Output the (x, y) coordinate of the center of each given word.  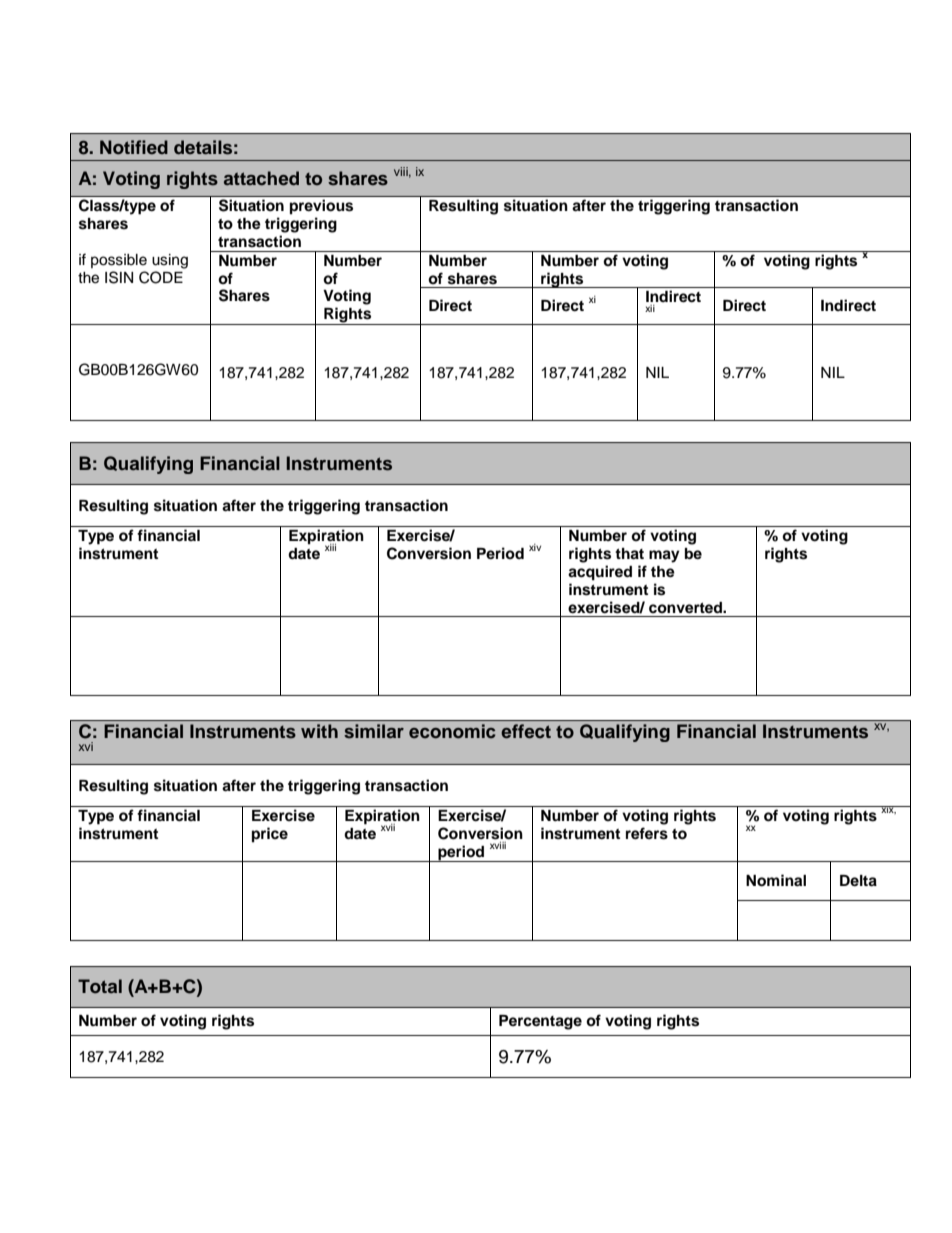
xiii (330, 547)
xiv (535, 547)
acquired (600, 573)
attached (261, 178)
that (629, 554)
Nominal (776, 880)
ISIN (119, 277)
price (270, 835)
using (170, 261)
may (664, 556)
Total (100, 986)
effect (526, 731)
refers (647, 833)
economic (452, 731)
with (319, 731)
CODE (161, 277)
